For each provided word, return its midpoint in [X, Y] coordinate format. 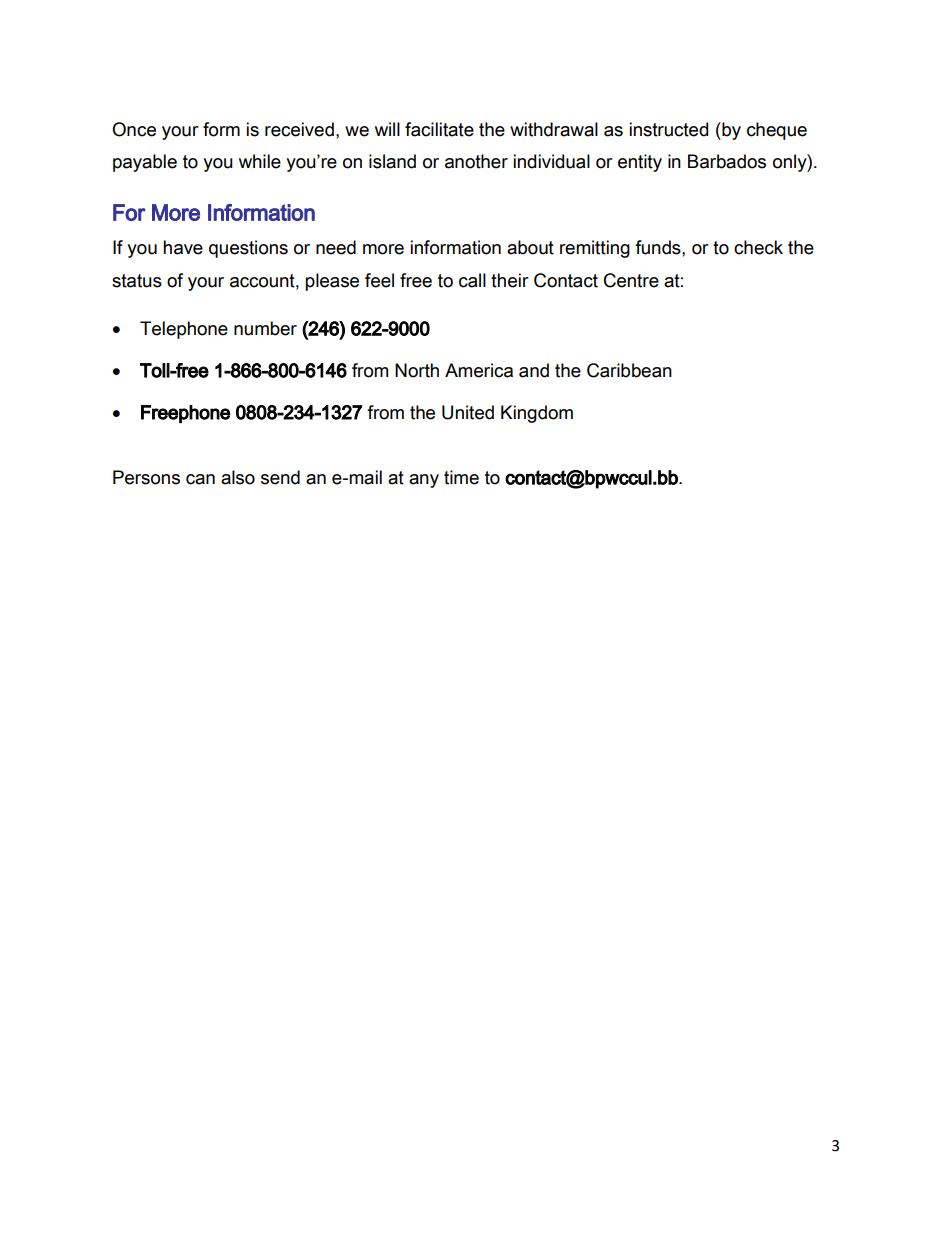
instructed [668, 129]
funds [659, 247]
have [183, 247]
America [479, 370]
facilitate [439, 129]
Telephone [184, 330]
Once [134, 129]
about [530, 247]
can [200, 479]
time [461, 477]
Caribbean [629, 370]
